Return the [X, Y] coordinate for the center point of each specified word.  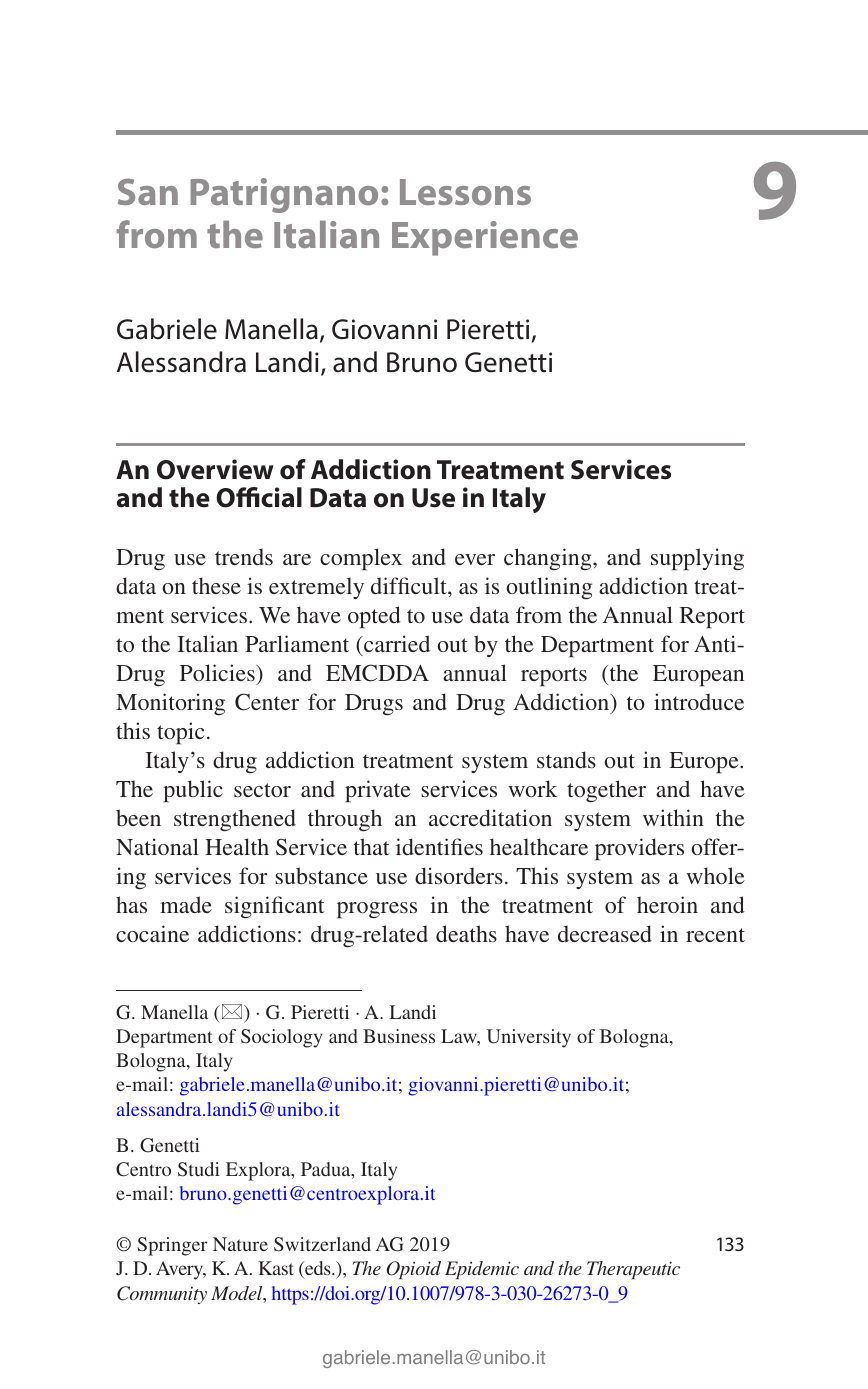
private [378, 791]
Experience [485, 238]
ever [475, 559]
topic [180, 733]
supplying [697, 559]
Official [259, 497]
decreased [605, 933]
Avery [181, 1270]
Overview [215, 469]
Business [399, 1036]
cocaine [152, 933]
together [606, 791]
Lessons [465, 192]
